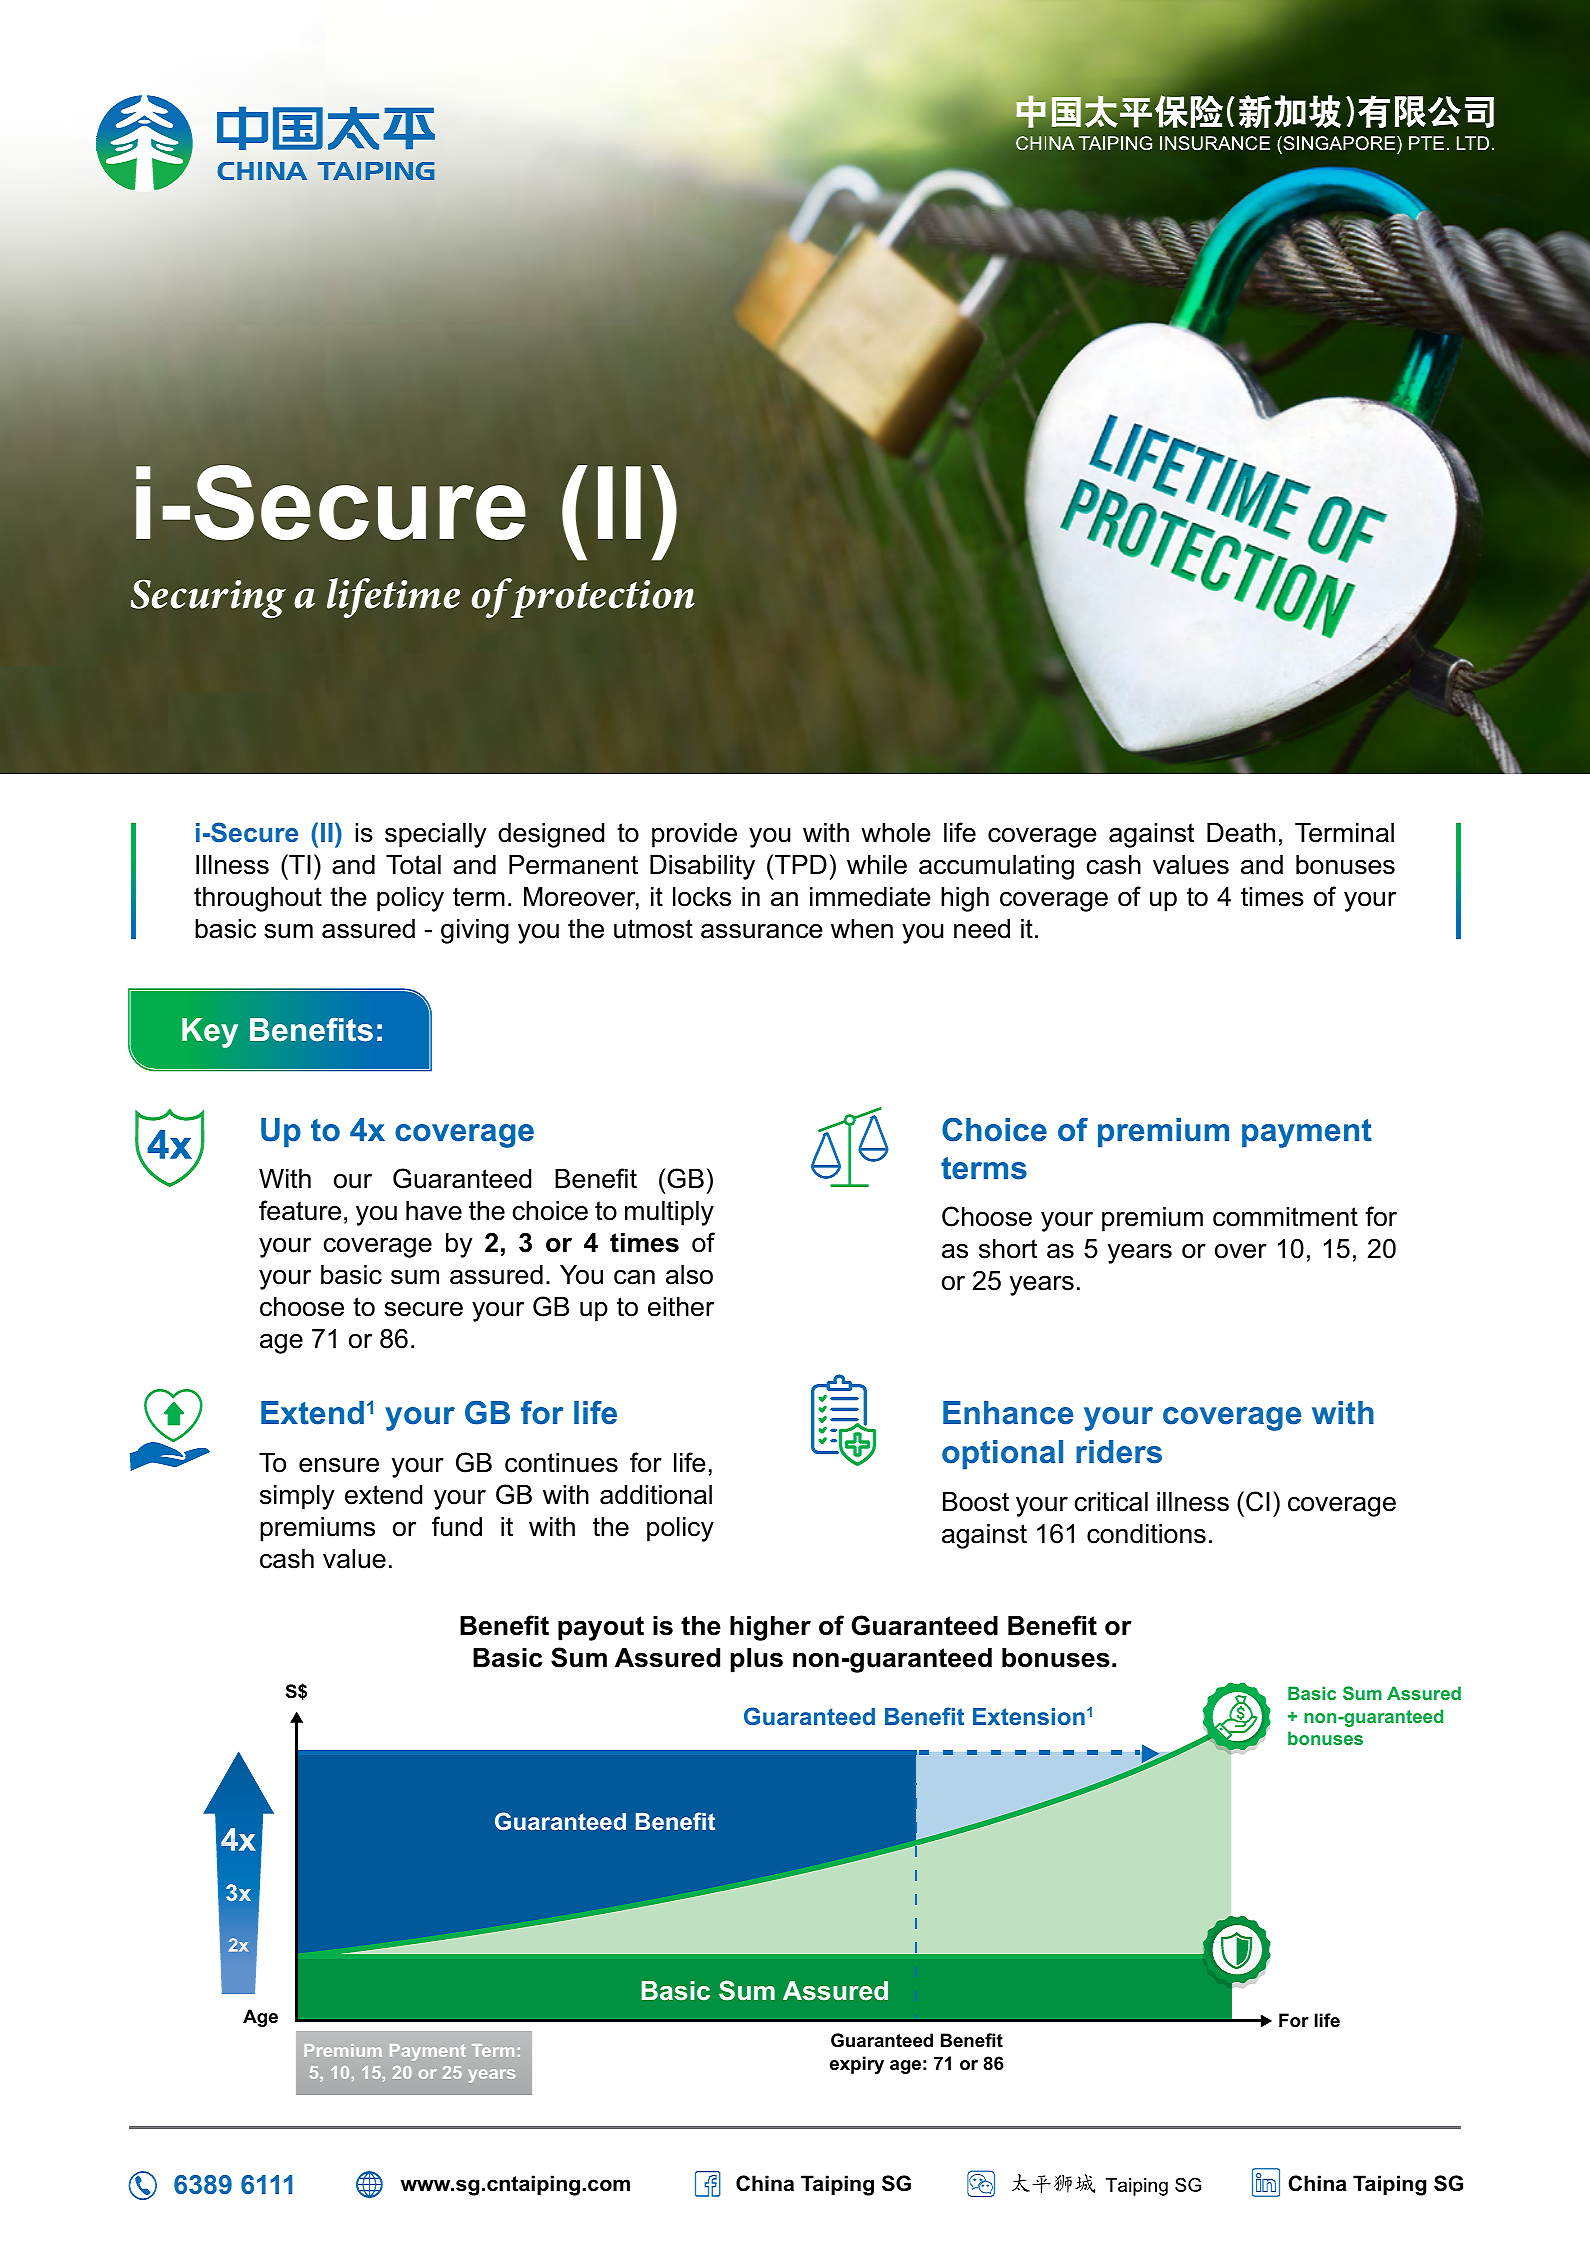 The width and height of the screenshot is (1590, 2248). Describe the element at coordinates (669, 1213) in the screenshot. I see `multiply` at that location.
